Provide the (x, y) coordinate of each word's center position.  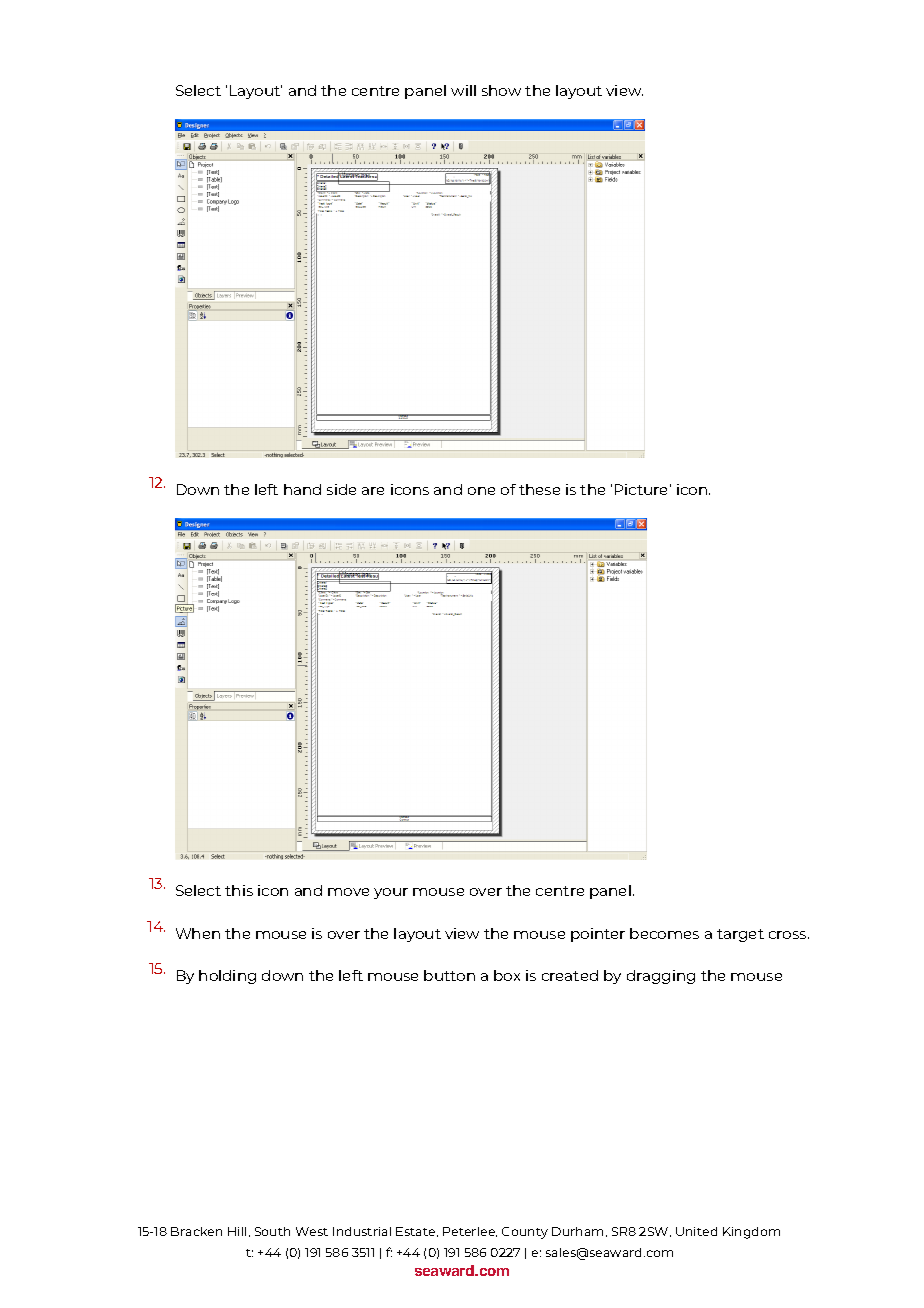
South (272, 1231)
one (481, 491)
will (463, 90)
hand (302, 489)
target (740, 935)
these (539, 489)
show (501, 90)
